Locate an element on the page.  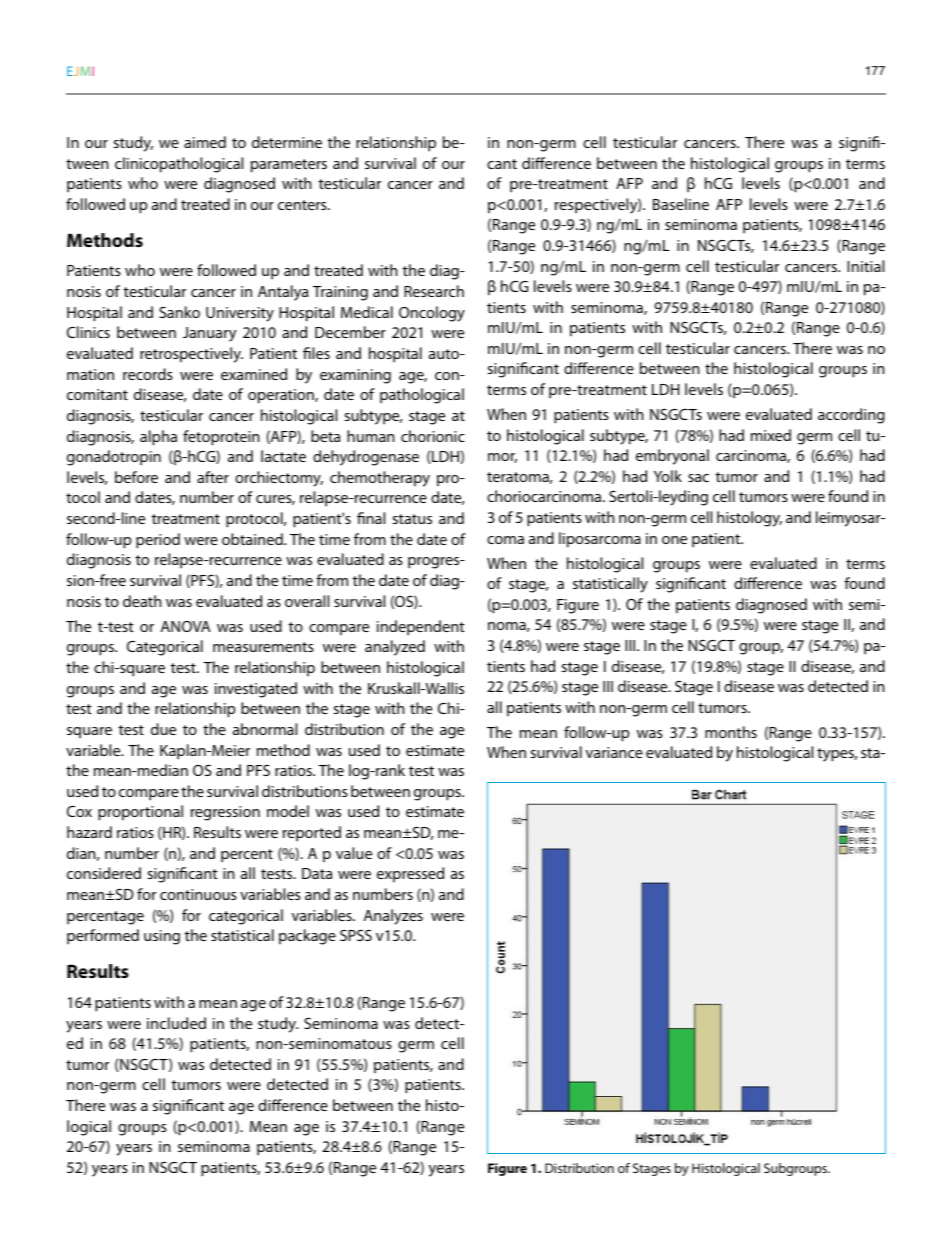
chorionic is located at coordinates (433, 436).
